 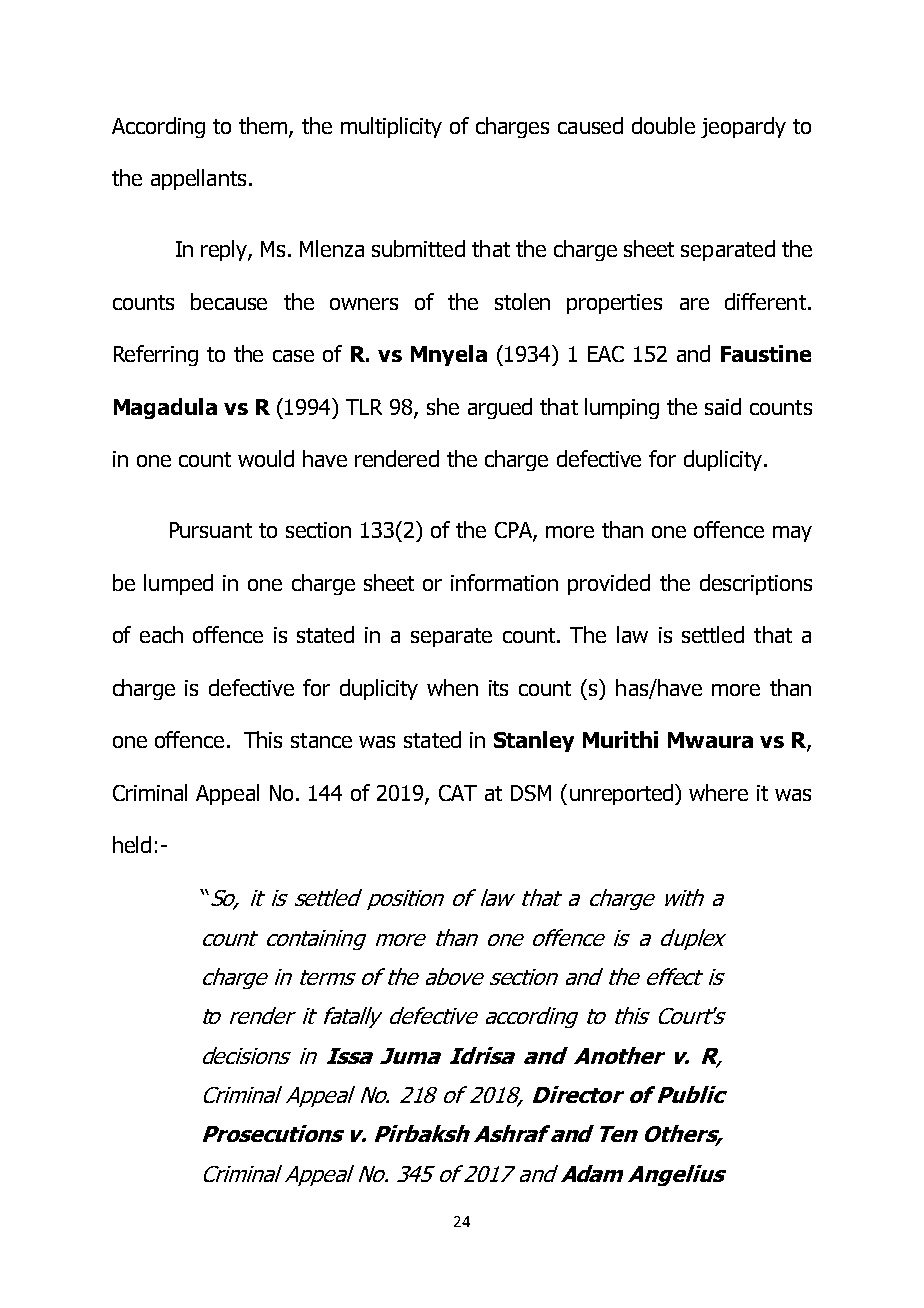 What do you see at coordinates (263, 125) in the screenshot?
I see `them` at bounding box center [263, 125].
